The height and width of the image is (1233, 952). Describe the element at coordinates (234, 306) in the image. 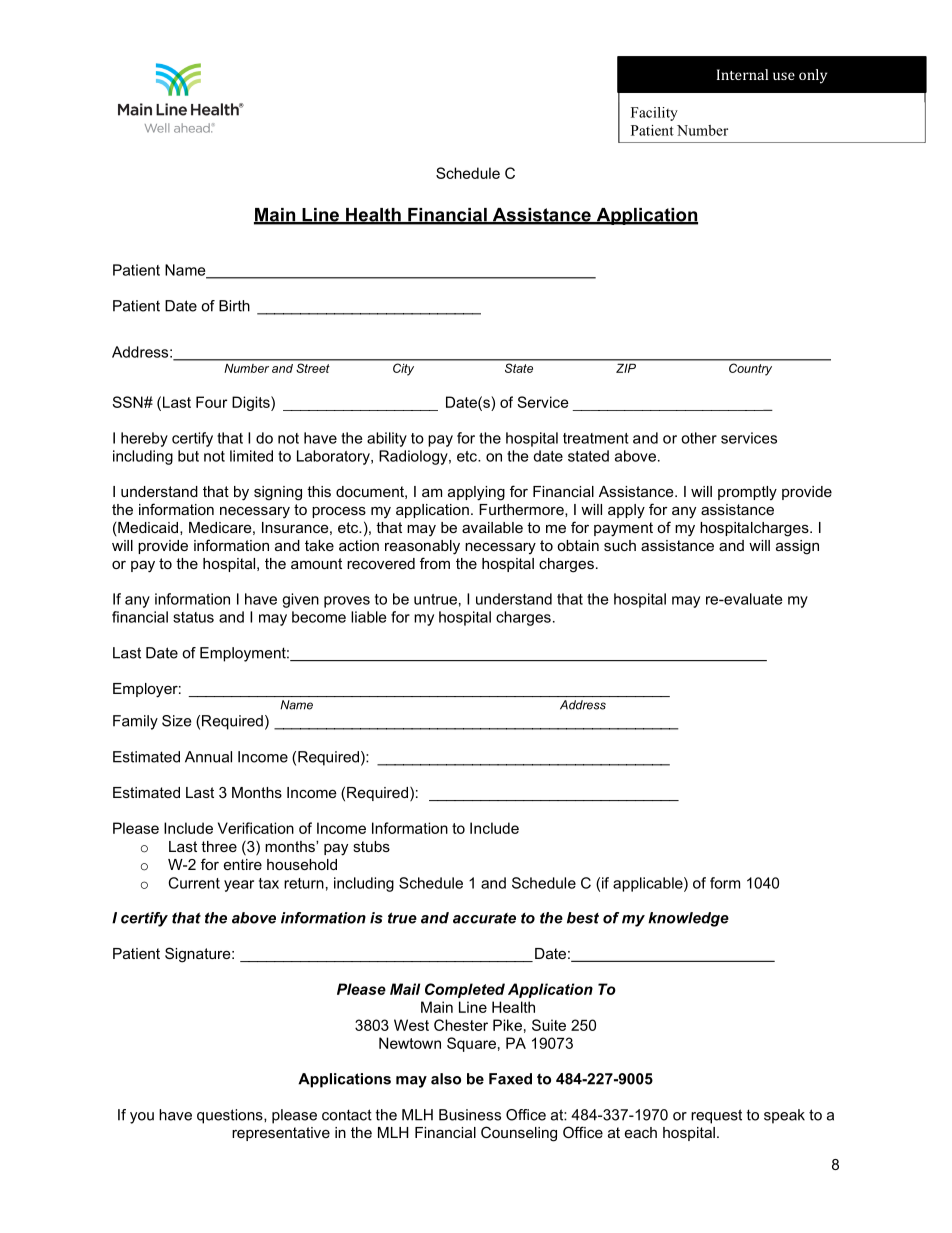

I see `Birth` at that location.
